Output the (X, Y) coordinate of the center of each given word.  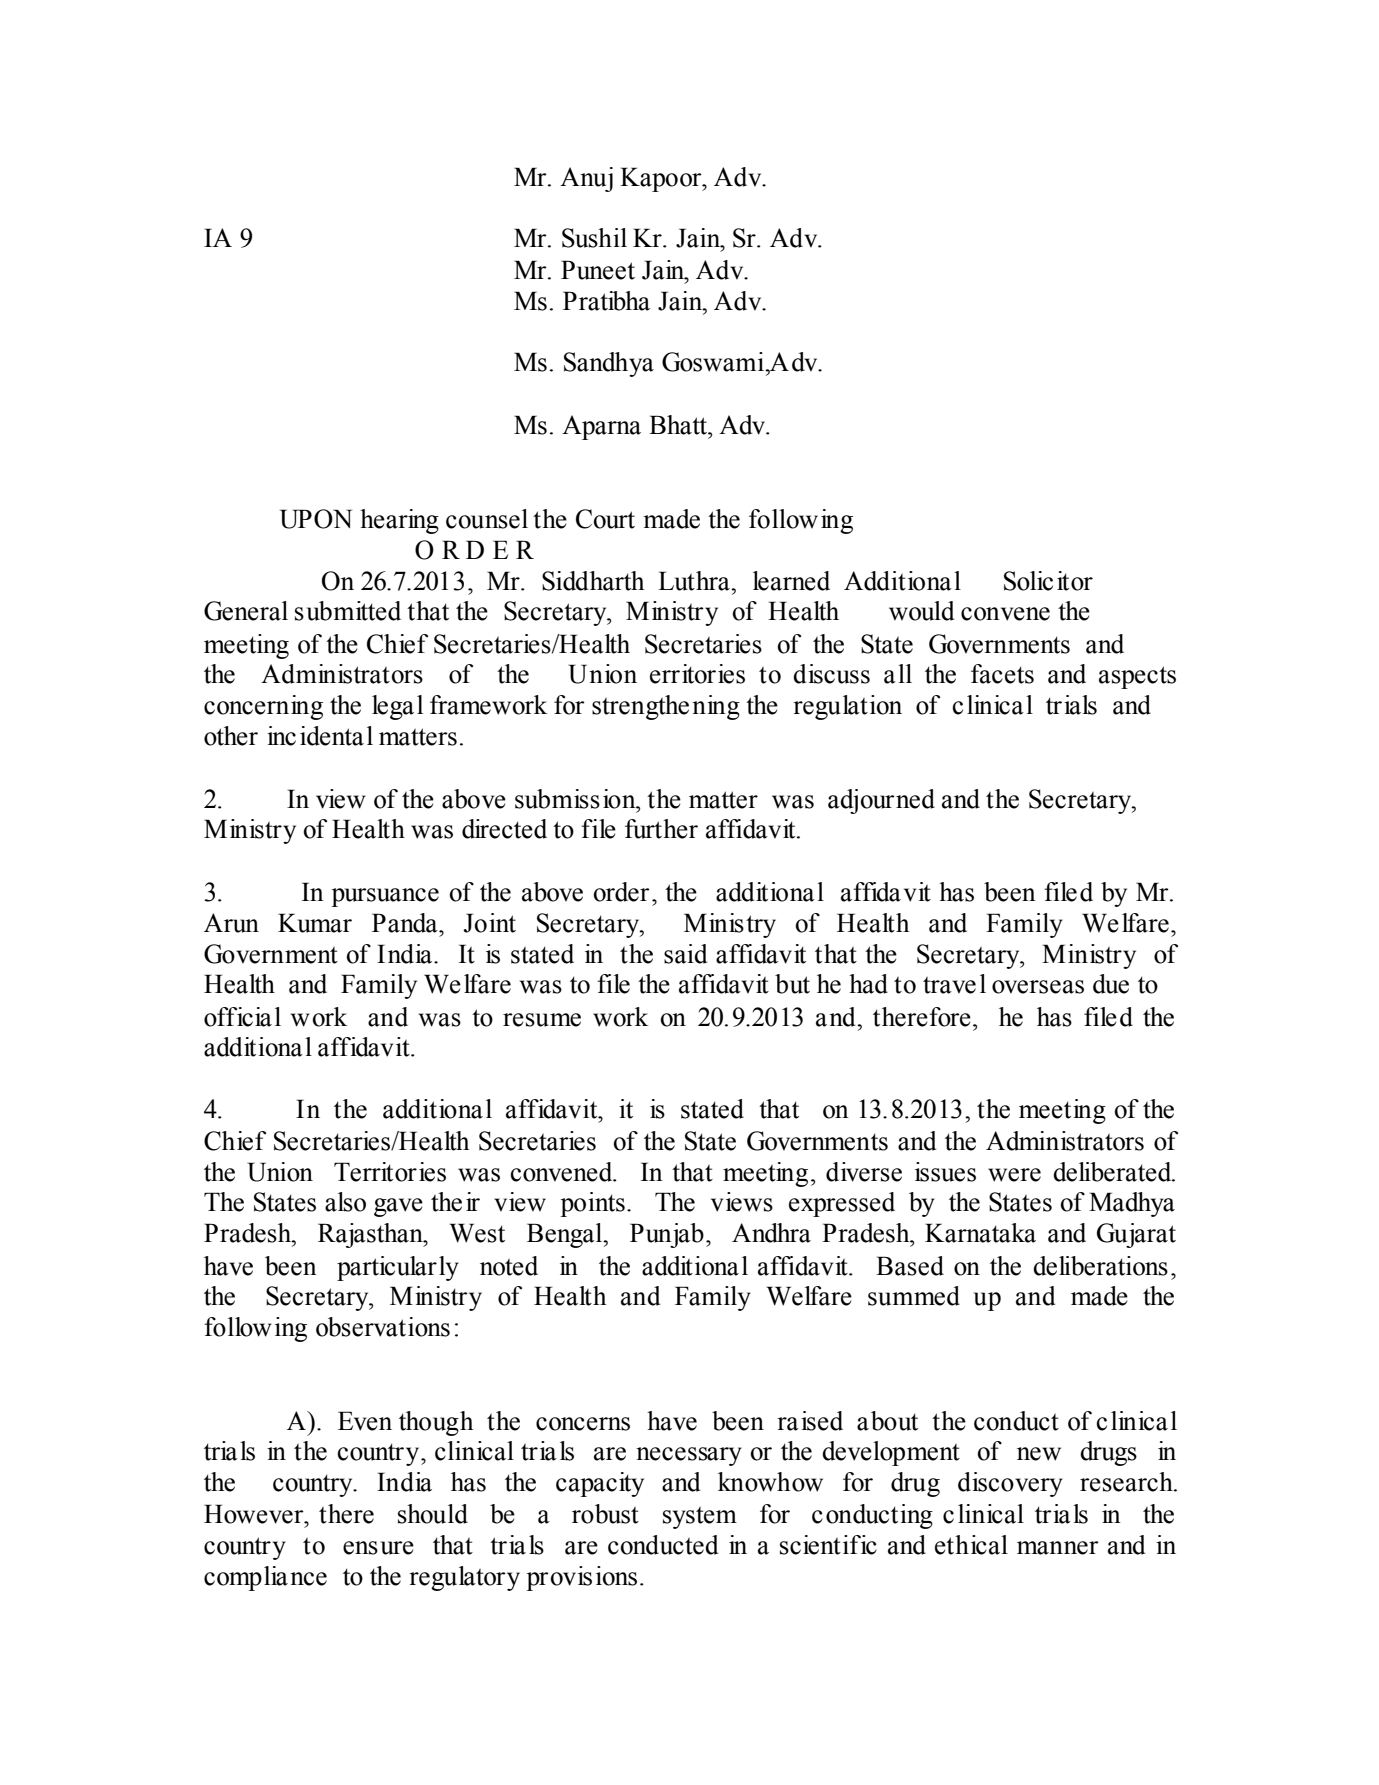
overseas (1038, 987)
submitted (348, 611)
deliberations (1100, 1266)
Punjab (667, 1235)
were (1014, 1175)
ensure (378, 1548)
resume (542, 1020)
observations (383, 1327)
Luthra (695, 581)
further (661, 829)
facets (1002, 674)
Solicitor (1048, 581)
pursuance (385, 897)
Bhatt (679, 425)
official (242, 1017)
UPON (316, 519)
